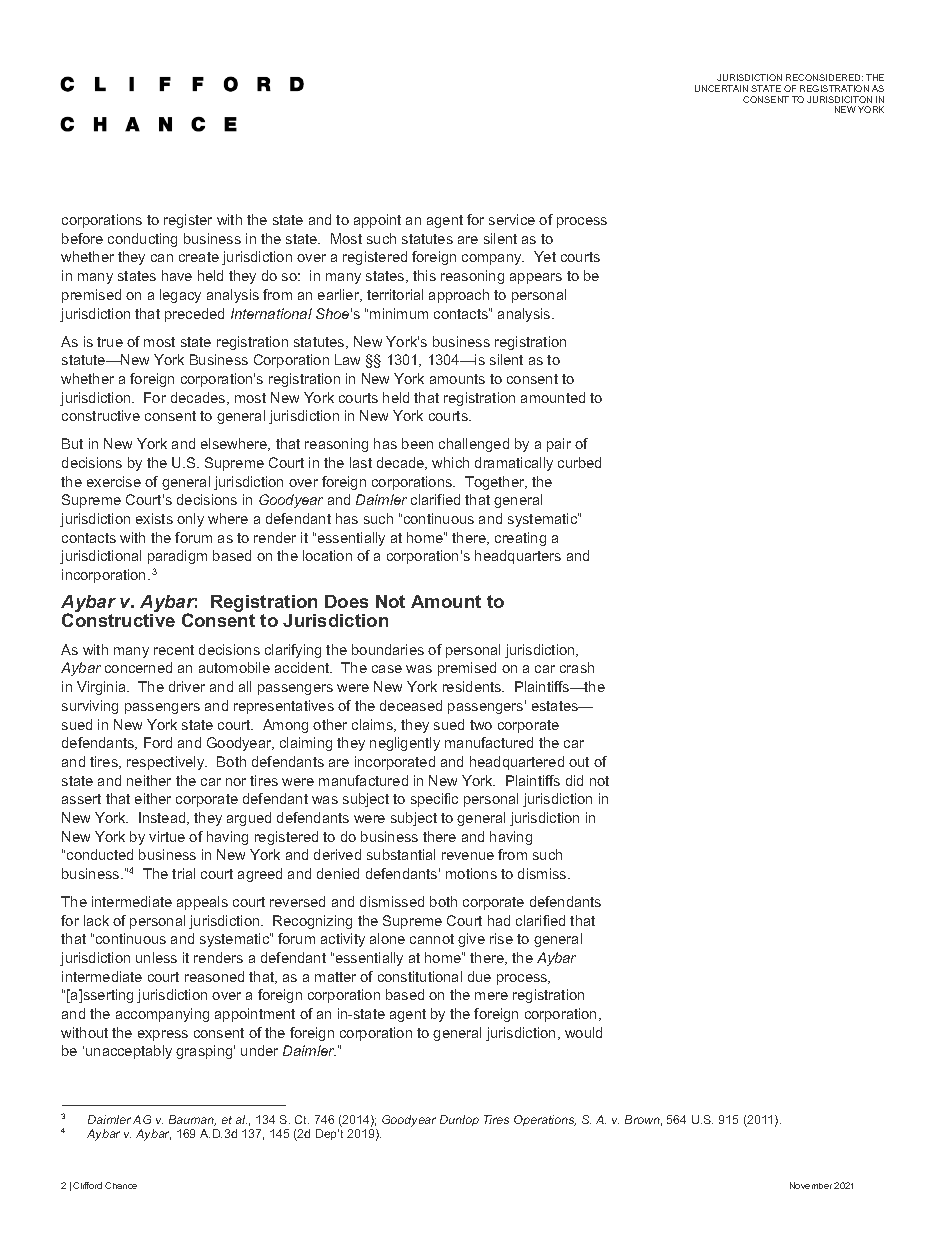 The width and height of the page is (952, 1233). Describe the element at coordinates (721, 88) in the page. I see `UNCERTAIN` at that location.
